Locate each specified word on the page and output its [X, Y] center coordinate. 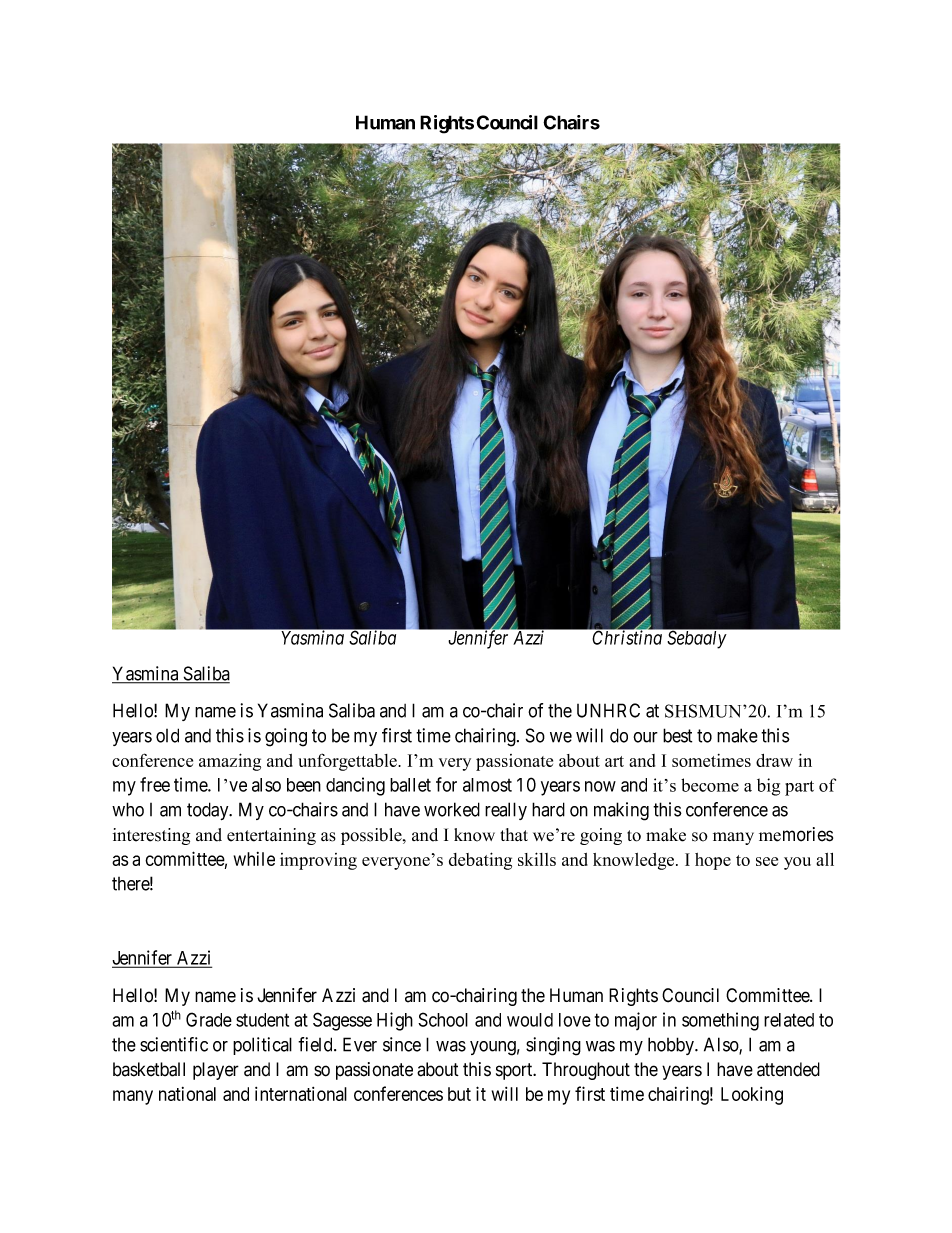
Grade [209, 1019]
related [789, 1020]
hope [713, 861]
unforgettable [348, 762]
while [254, 859]
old [167, 735]
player [216, 1071]
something [720, 1021]
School [443, 1019]
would [530, 1020]
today [209, 811]
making [621, 811]
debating [480, 861]
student [262, 1020]
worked [452, 809]
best [677, 735]
